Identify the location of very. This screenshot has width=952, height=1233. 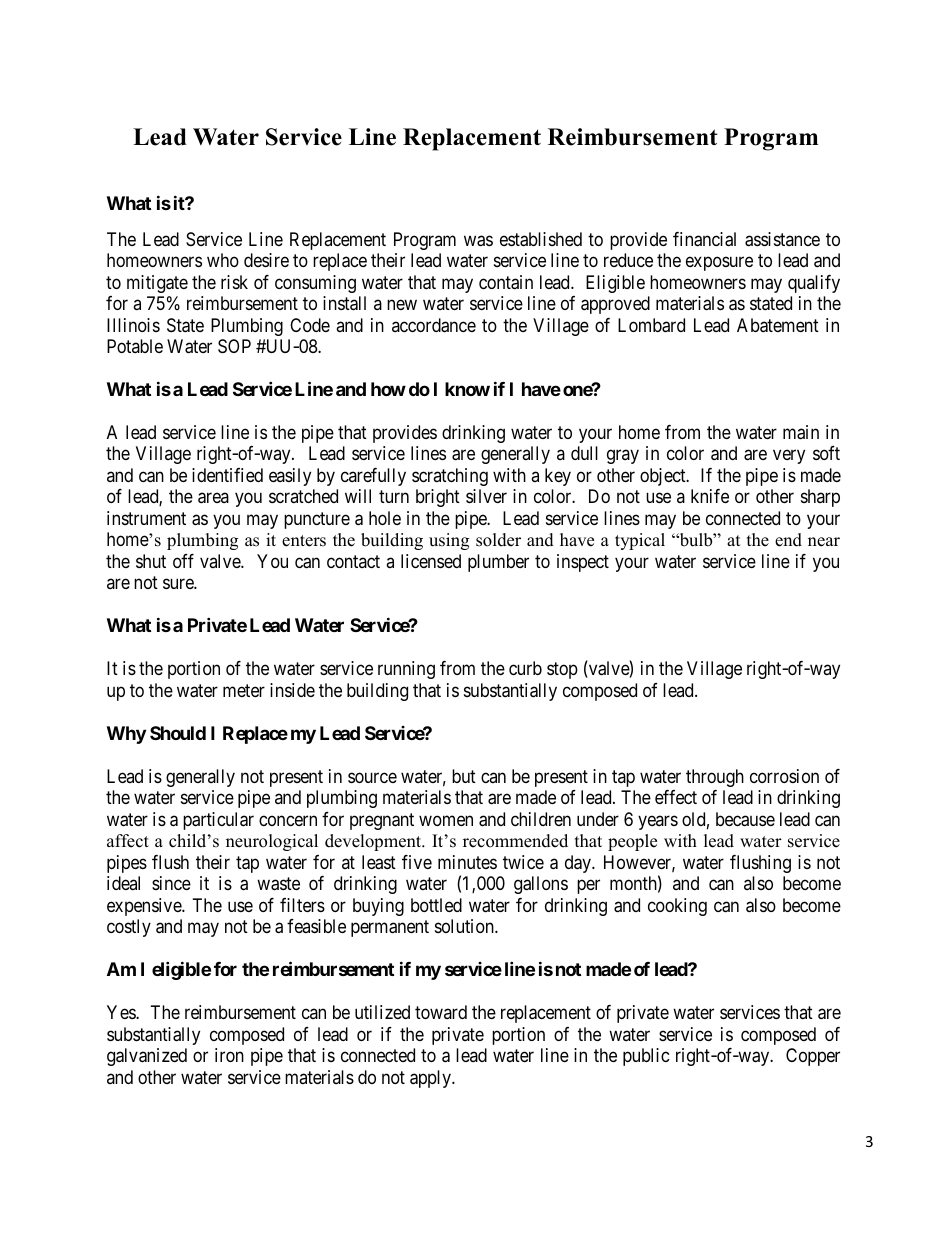
(789, 457).
